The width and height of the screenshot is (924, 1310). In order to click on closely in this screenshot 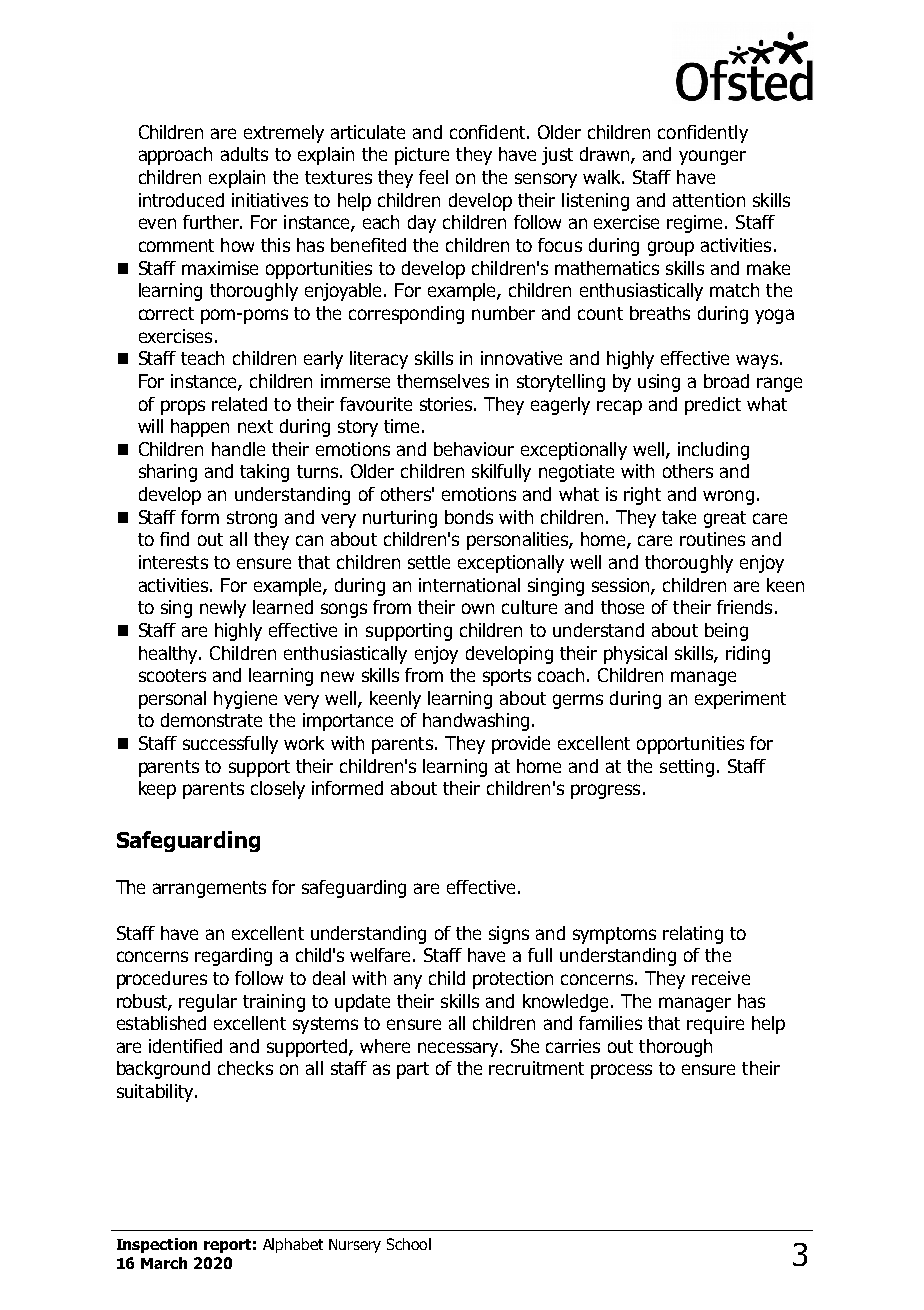, I will do `click(278, 790)`.
